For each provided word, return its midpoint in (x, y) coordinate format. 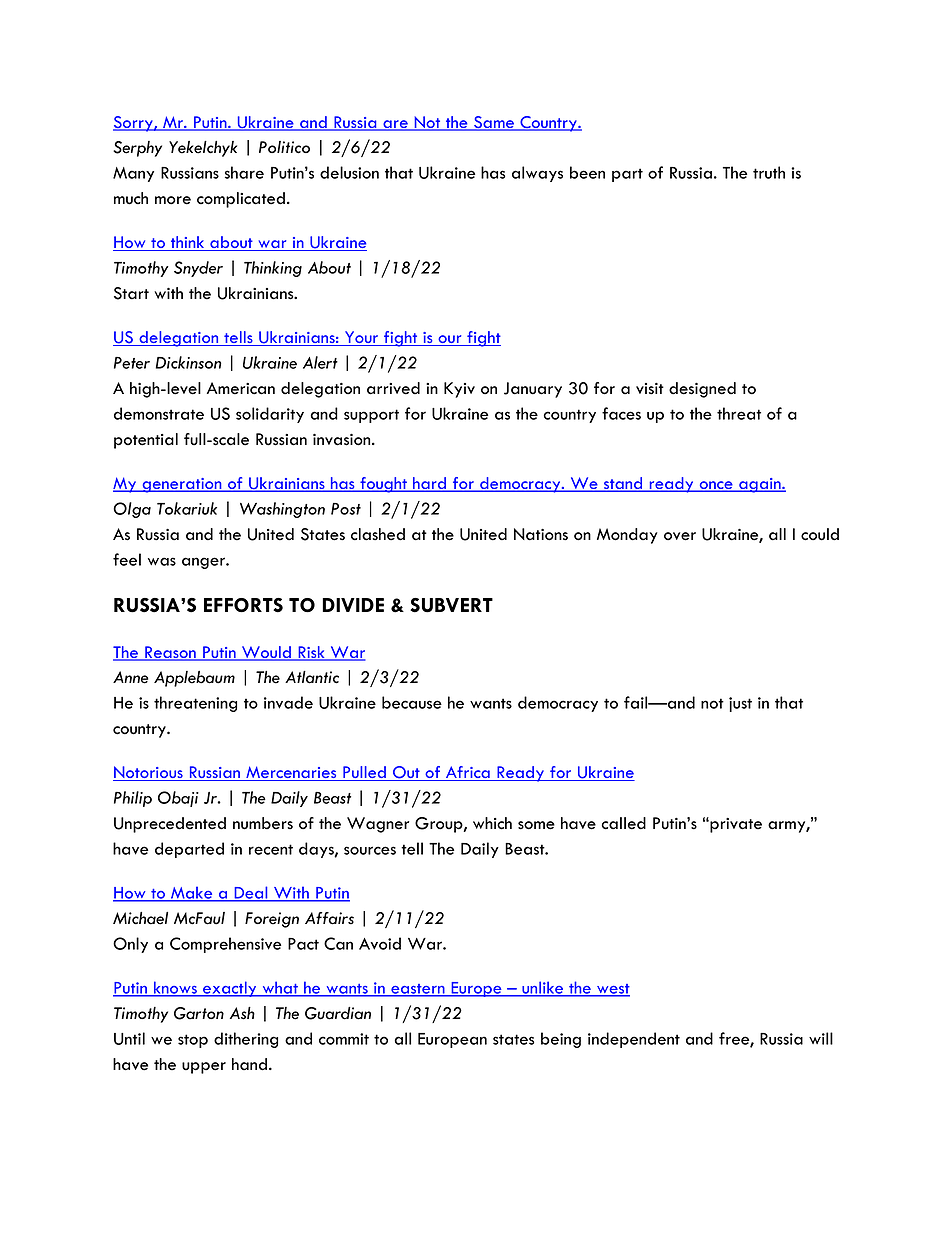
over (680, 536)
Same (494, 123)
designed (702, 390)
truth (769, 172)
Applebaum (194, 679)
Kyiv (459, 390)
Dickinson (188, 362)
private (735, 825)
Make (192, 894)
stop (193, 1041)
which (492, 823)
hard (429, 484)
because (412, 702)
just (740, 704)
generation (182, 485)
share (244, 172)
